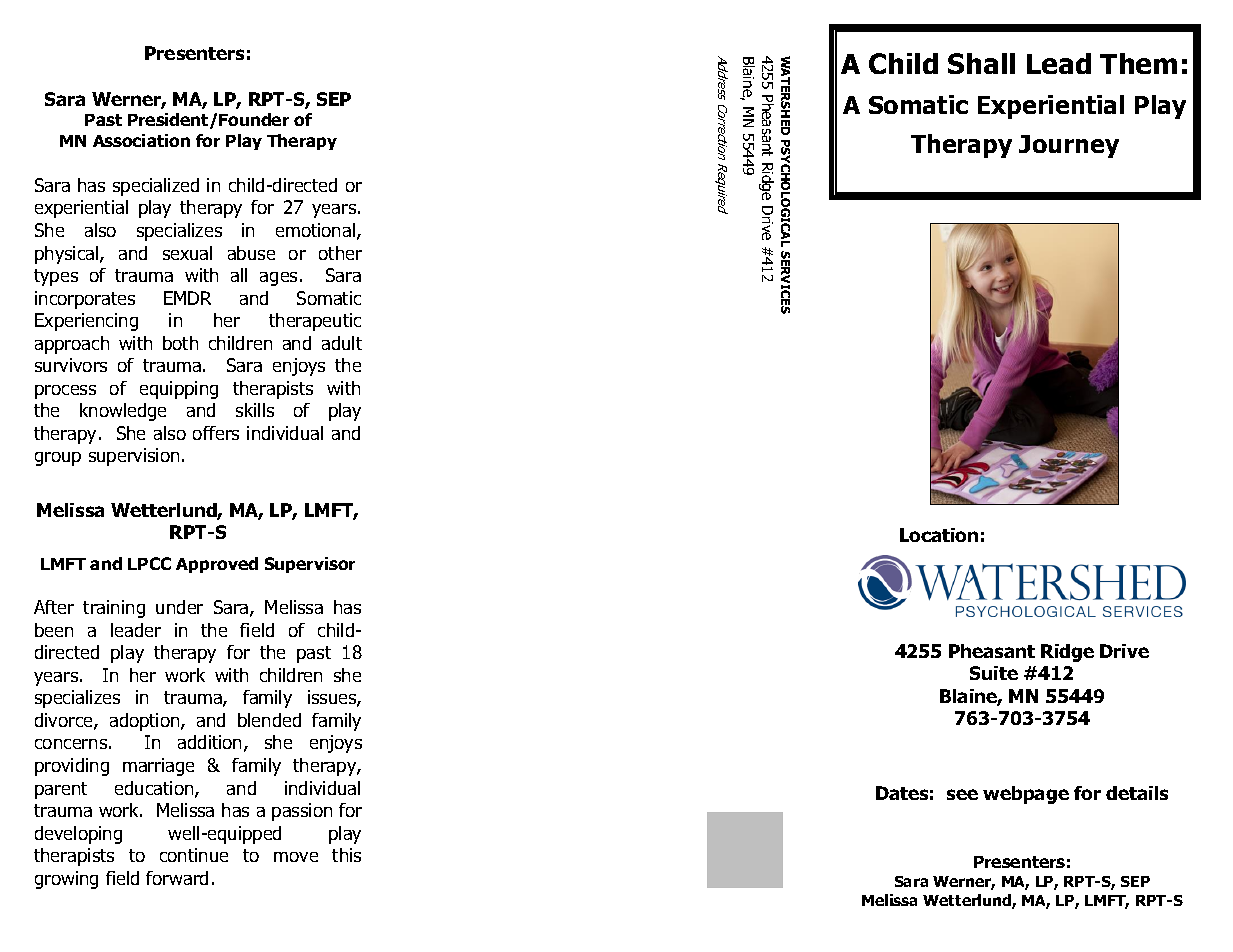 The image size is (1233, 952). I want to click on Supervisor, so click(310, 565).
